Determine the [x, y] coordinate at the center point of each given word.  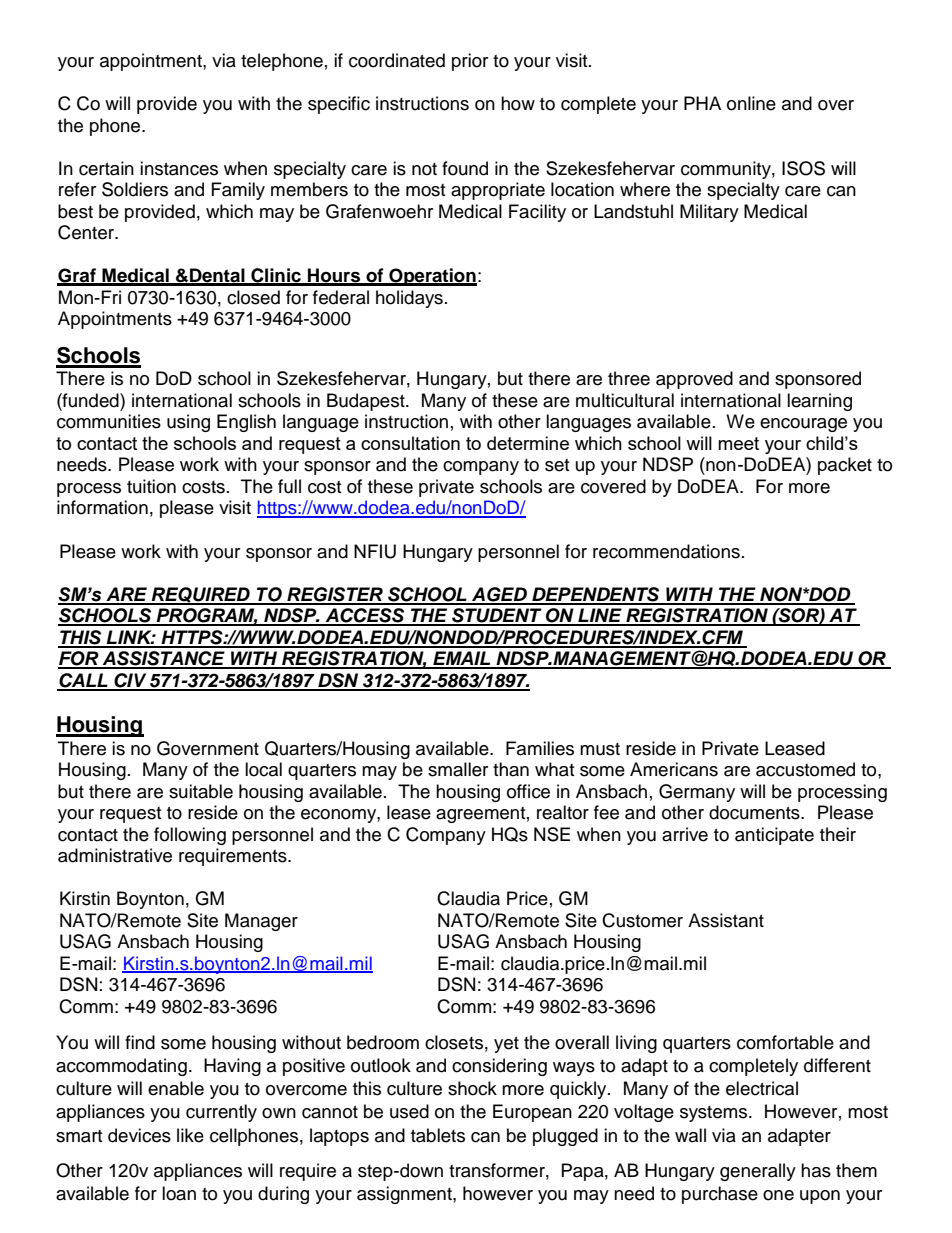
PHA [702, 103]
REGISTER [335, 595]
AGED [499, 595]
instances [179, 168]
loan [179, 1193]
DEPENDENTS [596, 595]
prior [470, 62]
